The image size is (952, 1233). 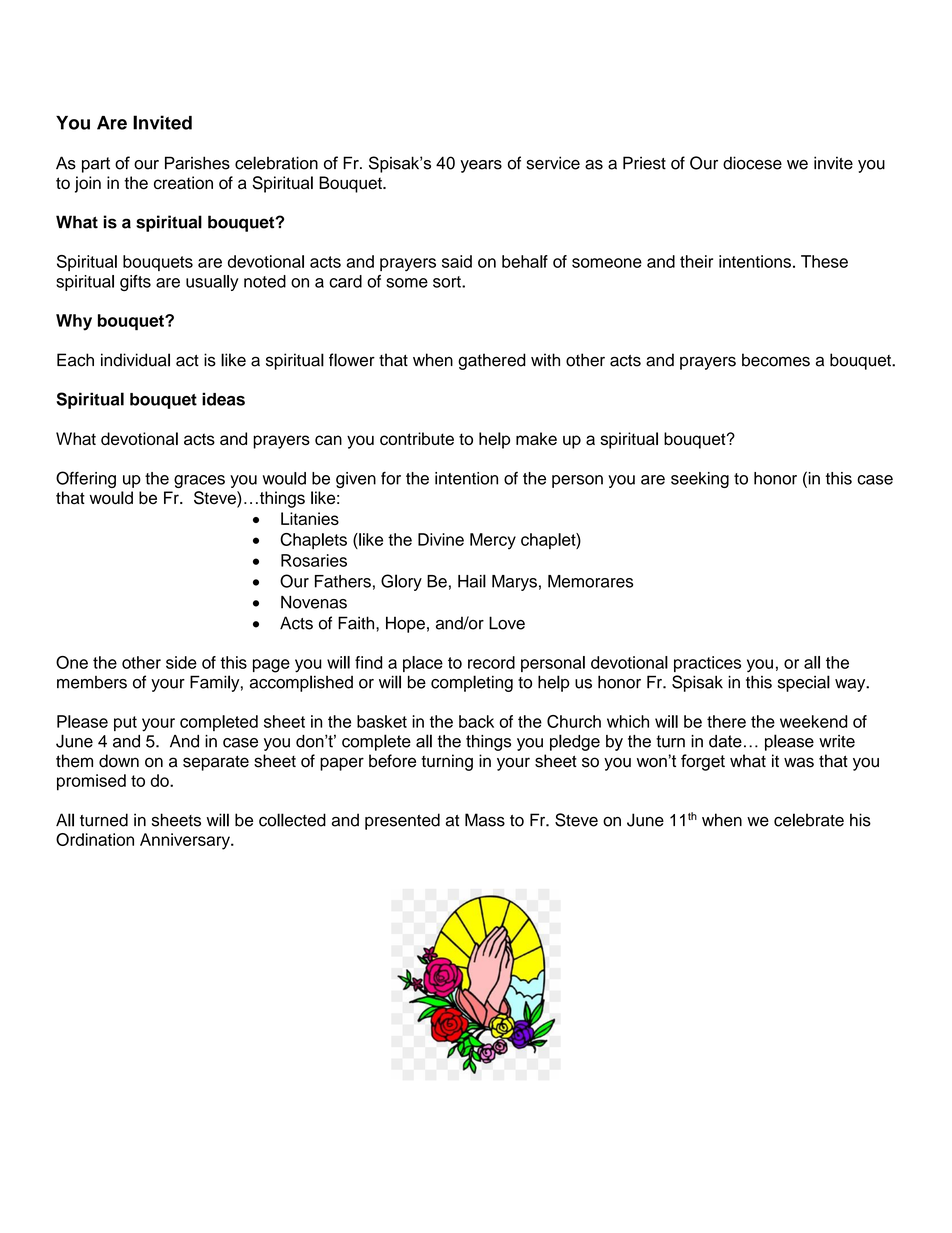 What do you see at coordinates (485, 820) in the screenshot?
I see `Mass` at bounding box center [485, 820].
